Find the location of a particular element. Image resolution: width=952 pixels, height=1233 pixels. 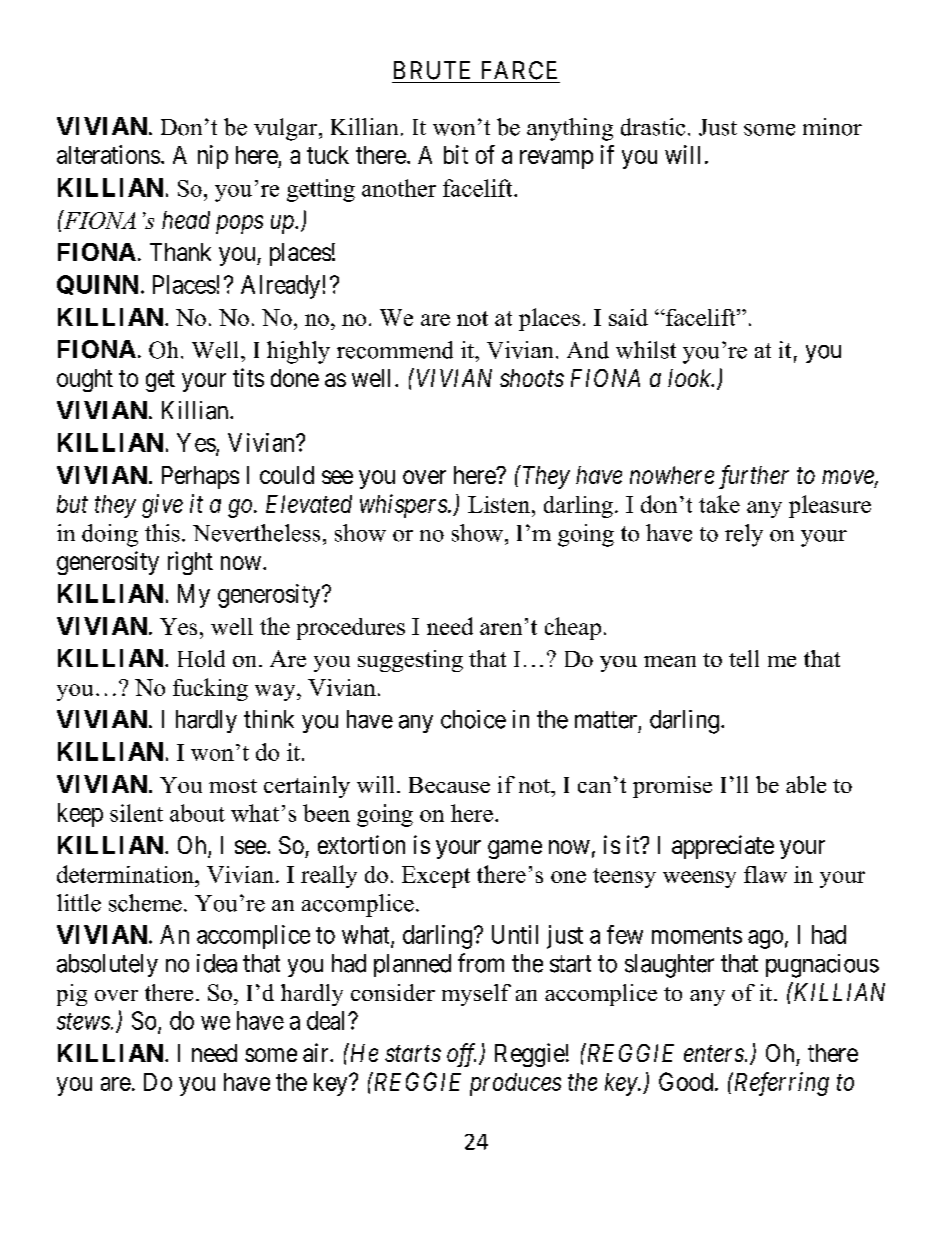

alterations is located at coordinates (108, 154).
